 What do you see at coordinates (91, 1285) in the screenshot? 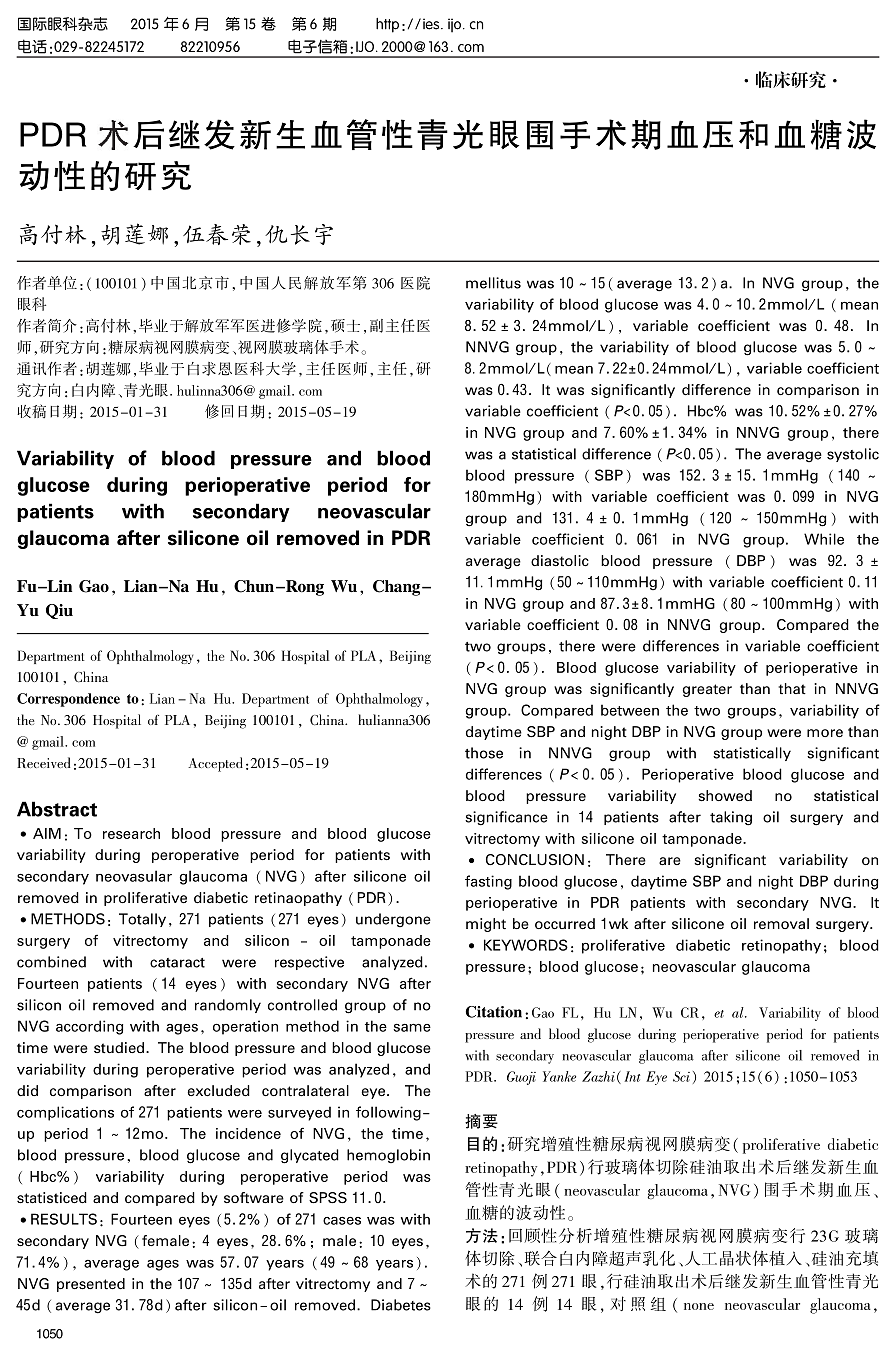
I see `presented` at bounding box center [91, 1285].
